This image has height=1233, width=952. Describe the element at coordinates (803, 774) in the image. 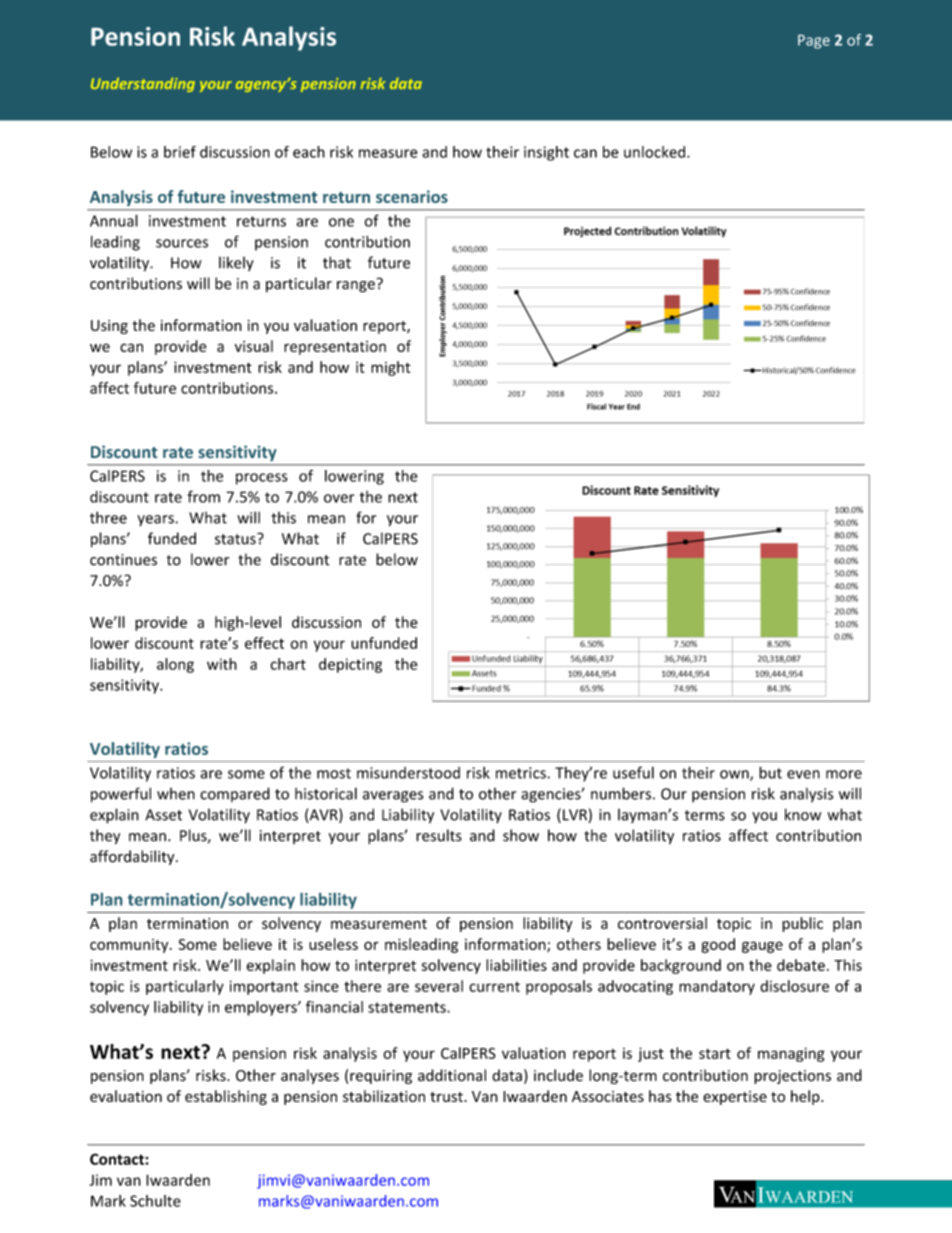

I see `even` at that location.
